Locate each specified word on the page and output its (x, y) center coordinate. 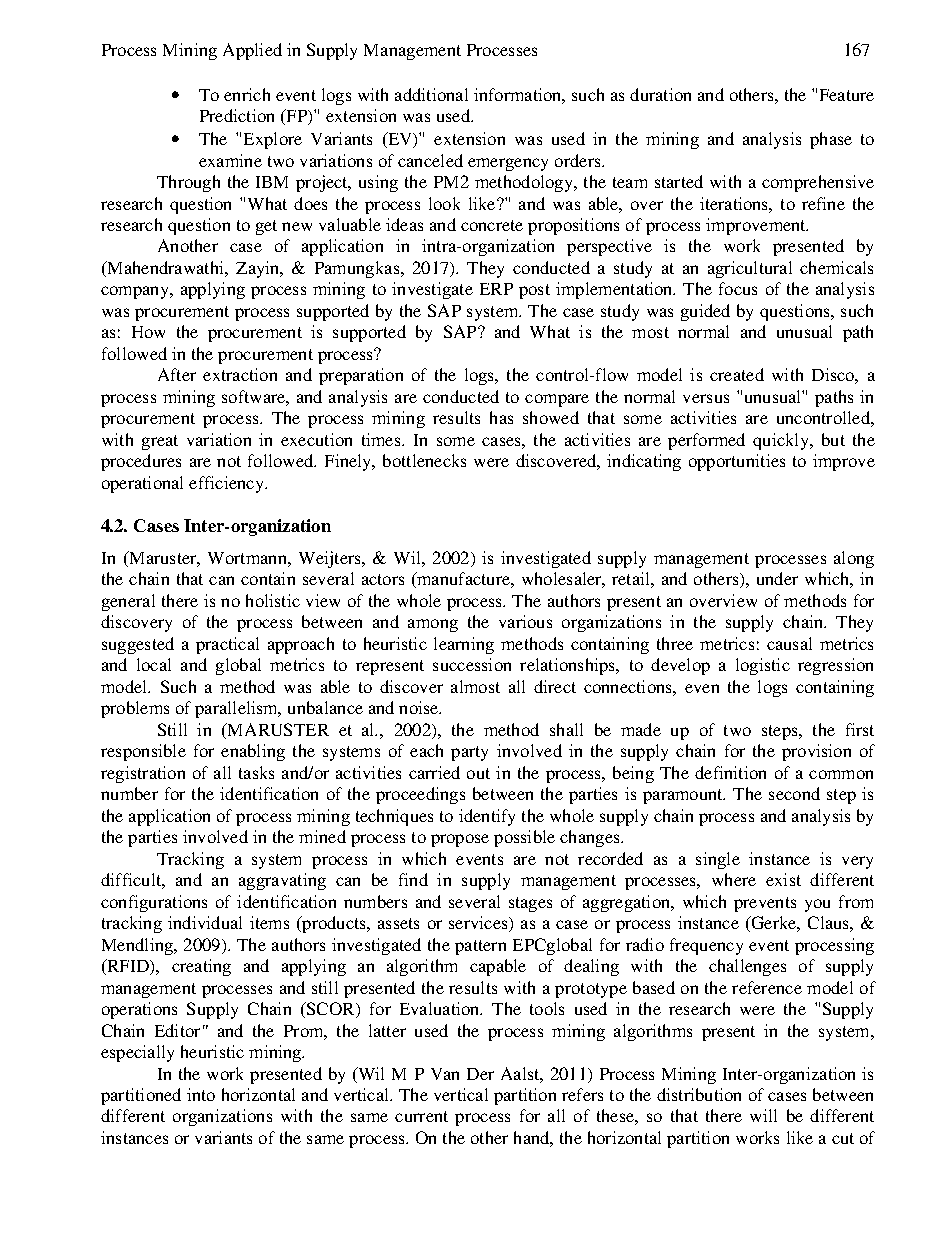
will (763, 1115)
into (201, 1094)
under (777, 578)
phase (831, 140)
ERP (496, 289)
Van (445, 1074)
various (525, 621)
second (794, 793)
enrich (247, 94)
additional (431, 94)
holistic (273, 600)
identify (487, 817)
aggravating (282, 881)
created (737, 374)
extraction (240, 374)
